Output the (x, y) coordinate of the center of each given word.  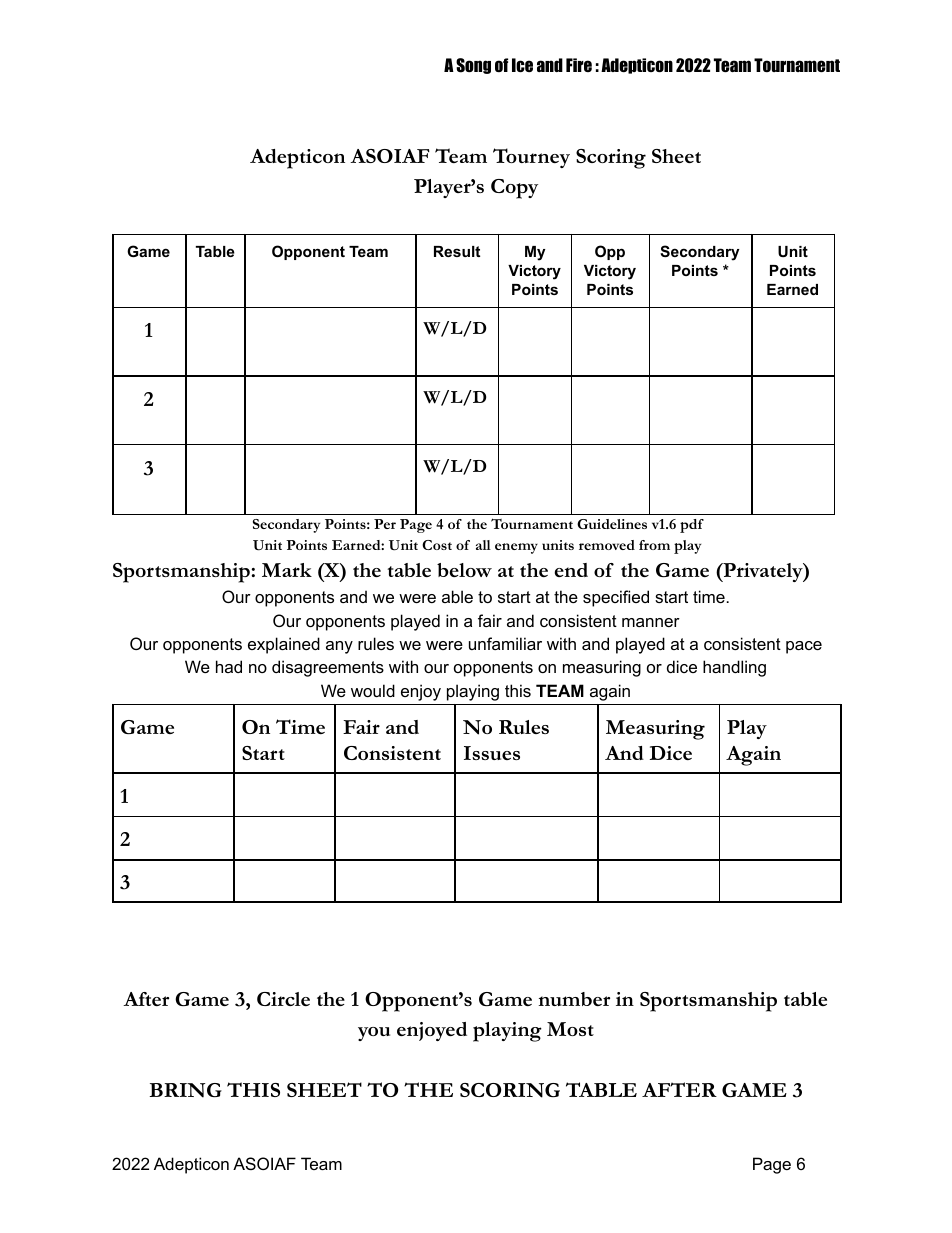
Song (473, 66)
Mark (287, 570)
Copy (514, 189)
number (574, 999)
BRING (186, 1090)
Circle (283, 999)
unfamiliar (505, 643)
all (483, 545)
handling (734, 668)
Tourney (531, 158)
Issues (492, 753)
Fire (579, 65)
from (654, 545)
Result (457, 251)
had (229, 666)
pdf (692, 526)
